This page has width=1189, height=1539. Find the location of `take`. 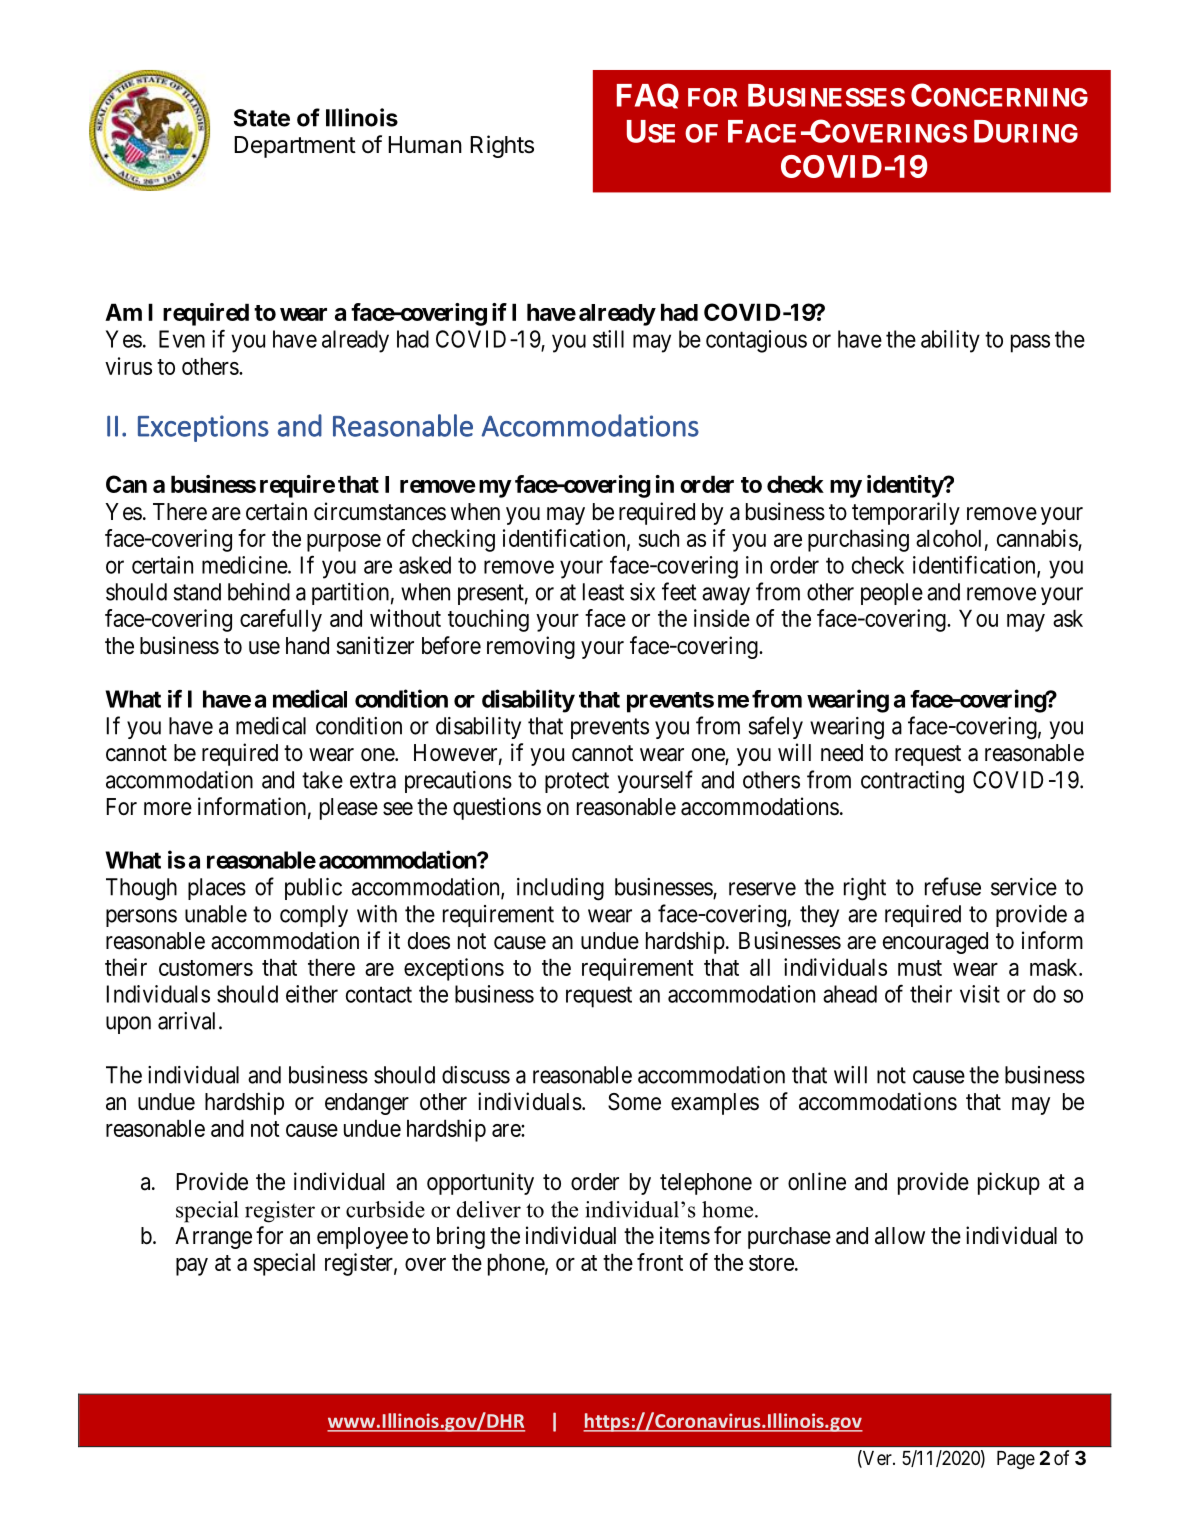

take is located at coordinates (322, 780).
